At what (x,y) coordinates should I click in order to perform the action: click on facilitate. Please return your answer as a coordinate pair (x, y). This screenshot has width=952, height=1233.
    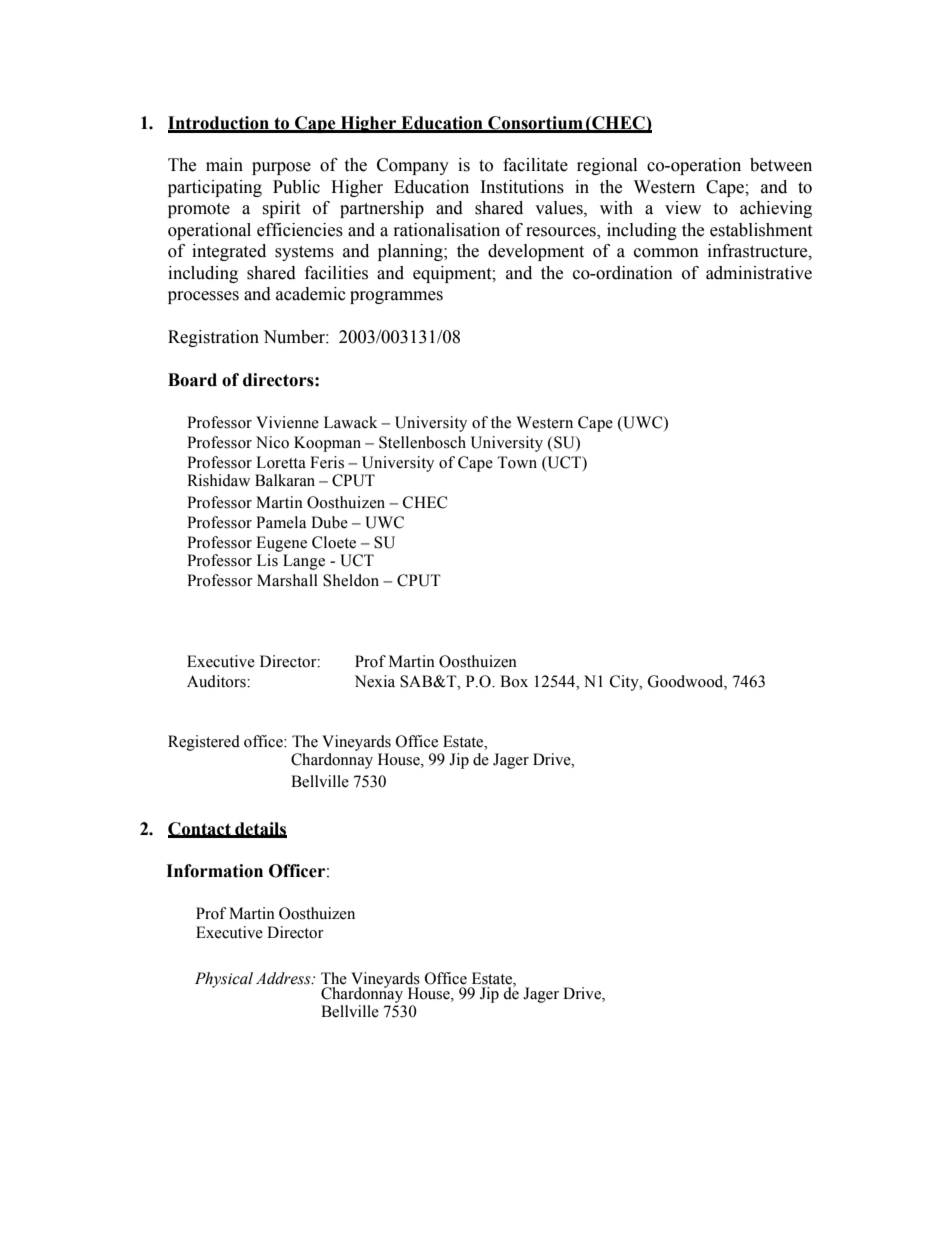
    Looking at the image, I should click on (535, 165).
